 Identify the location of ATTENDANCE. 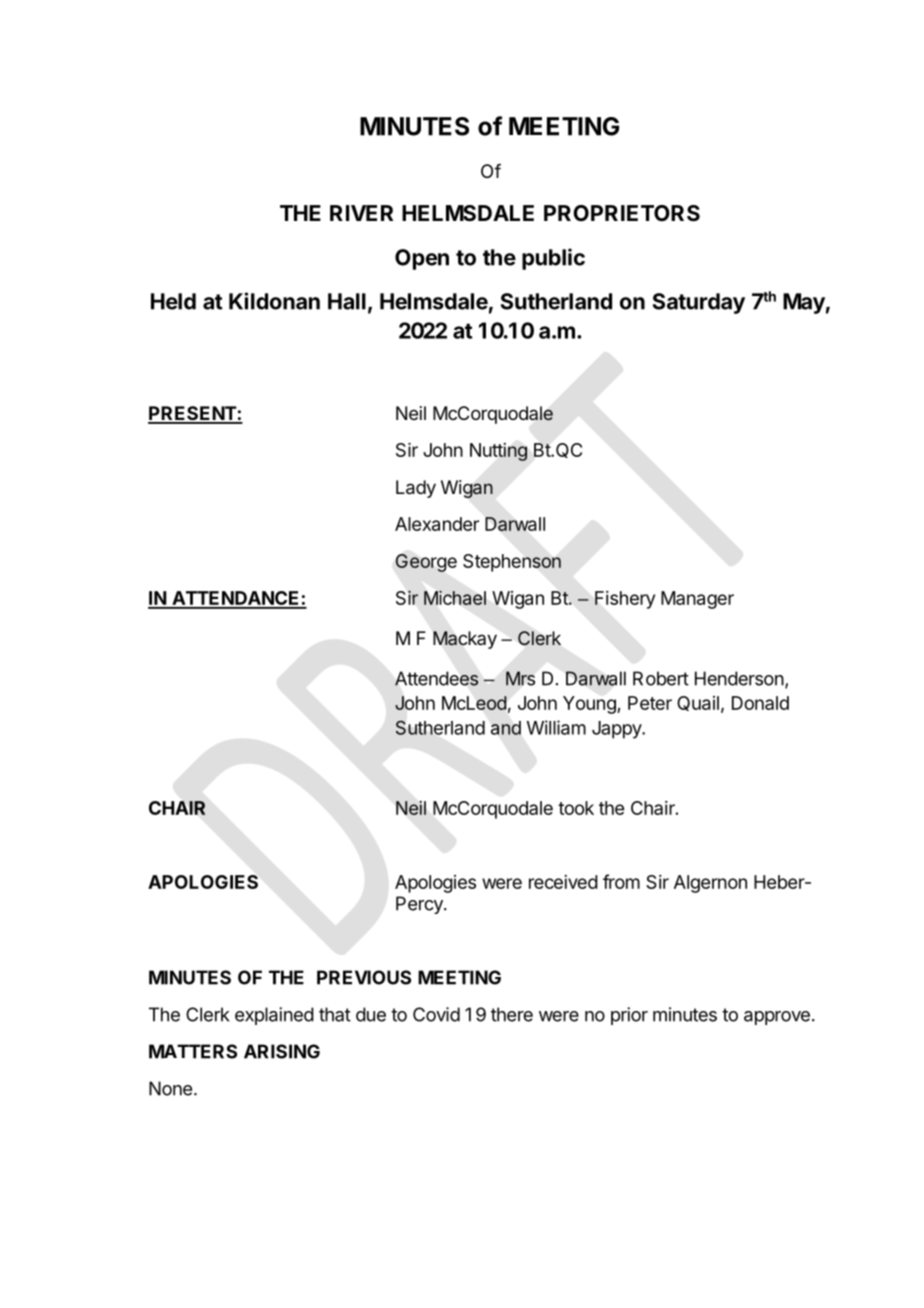
(236, 599).
